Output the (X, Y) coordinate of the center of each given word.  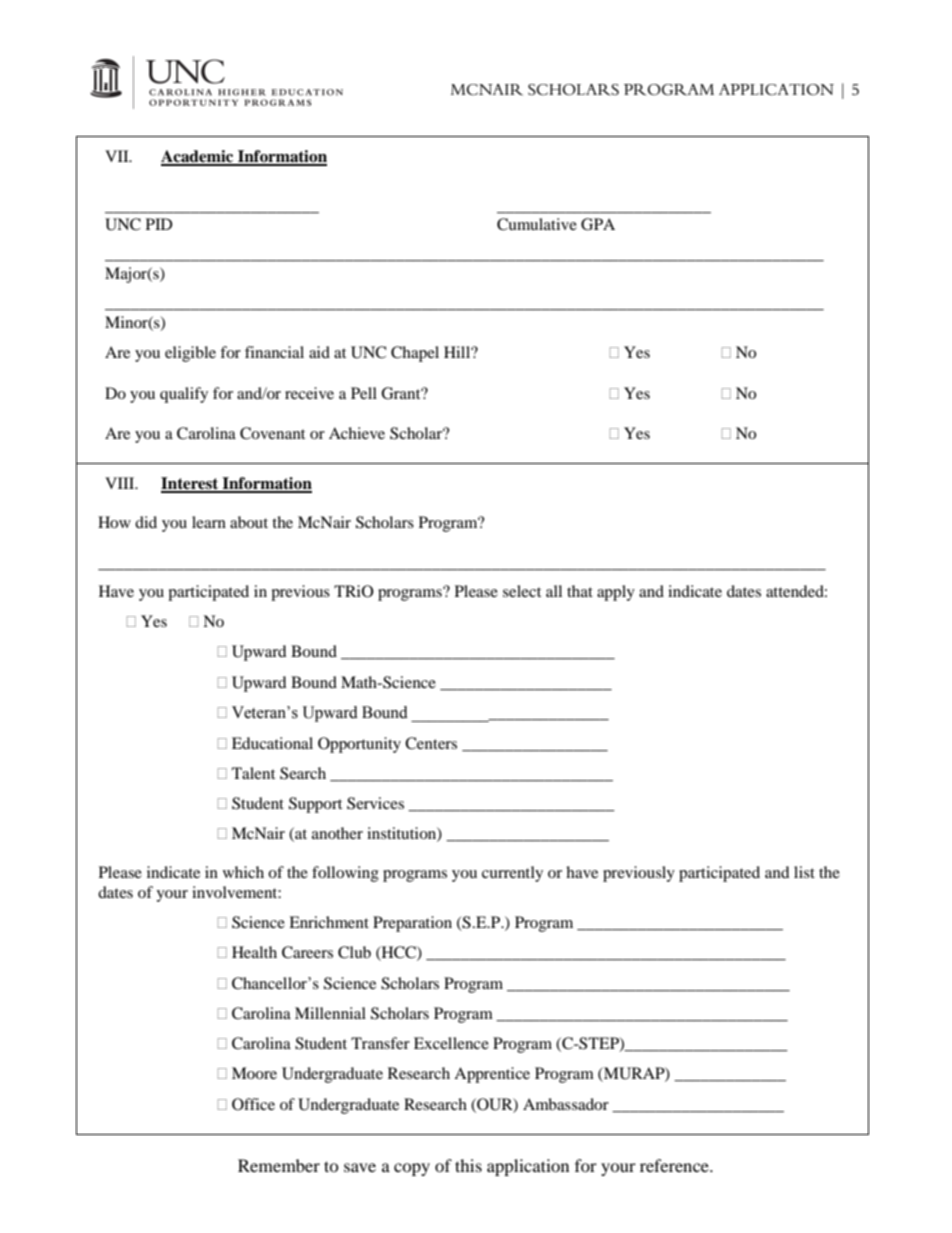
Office (253, 1104)
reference (675, 1165)
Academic (198, 157)
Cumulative (537, 224)
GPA (598, 224)
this (468, 1165)
